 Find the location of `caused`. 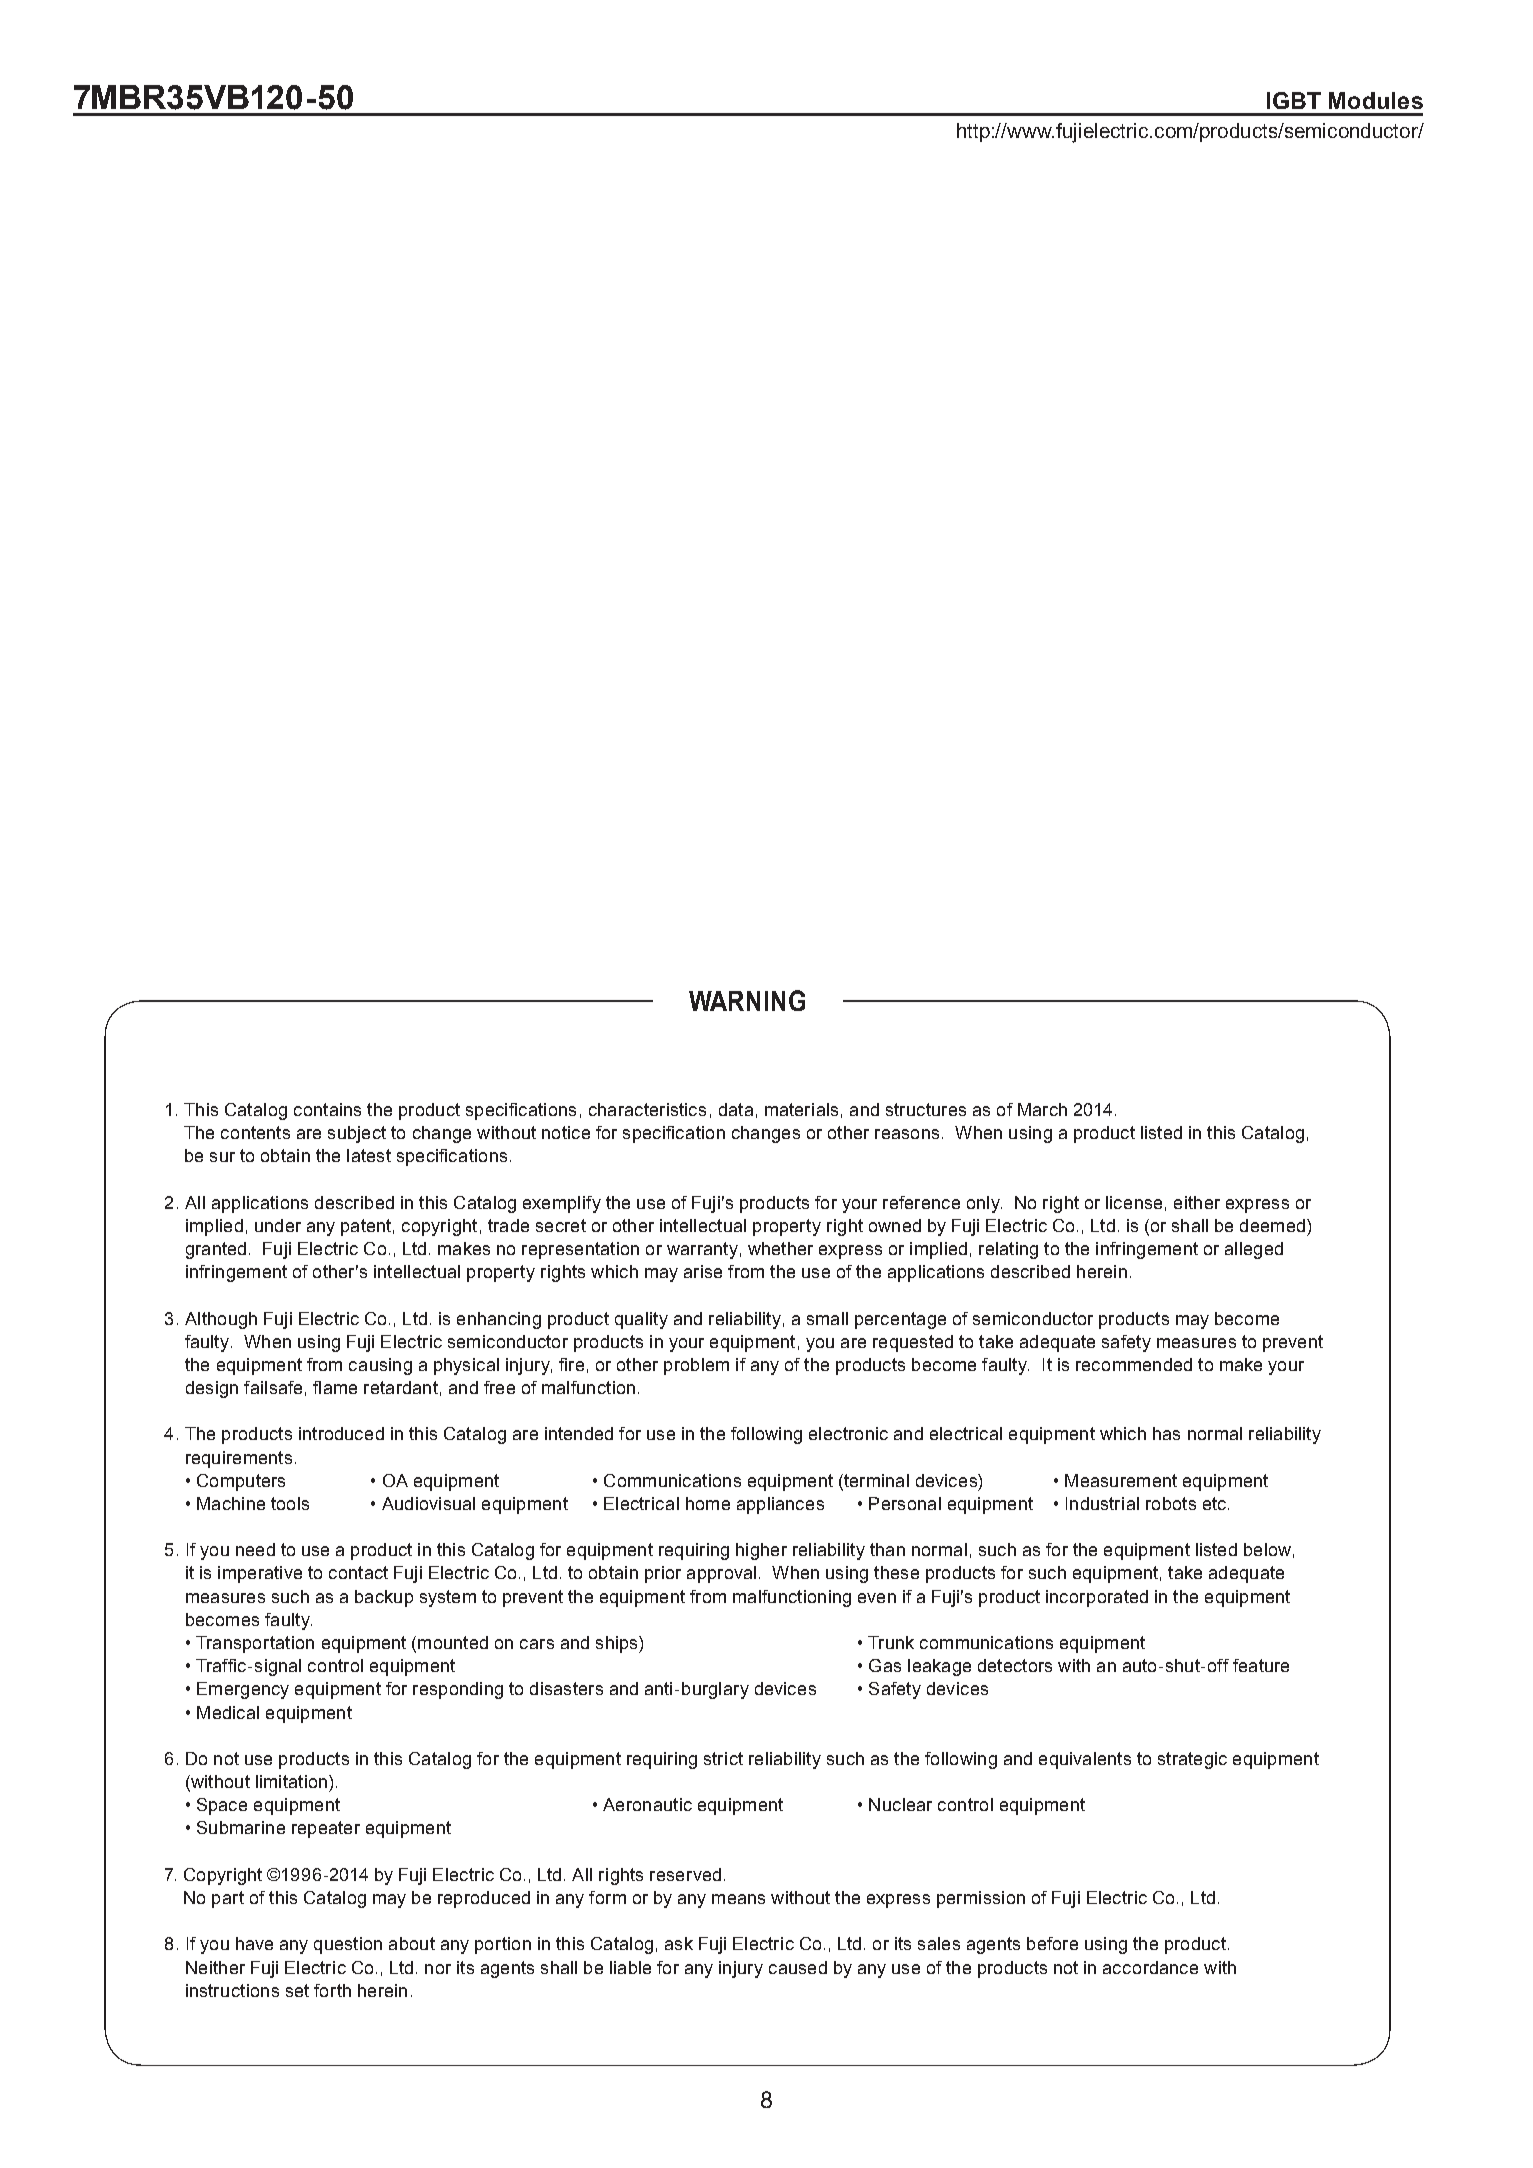

caused is located at coordinates (798, 1967).
